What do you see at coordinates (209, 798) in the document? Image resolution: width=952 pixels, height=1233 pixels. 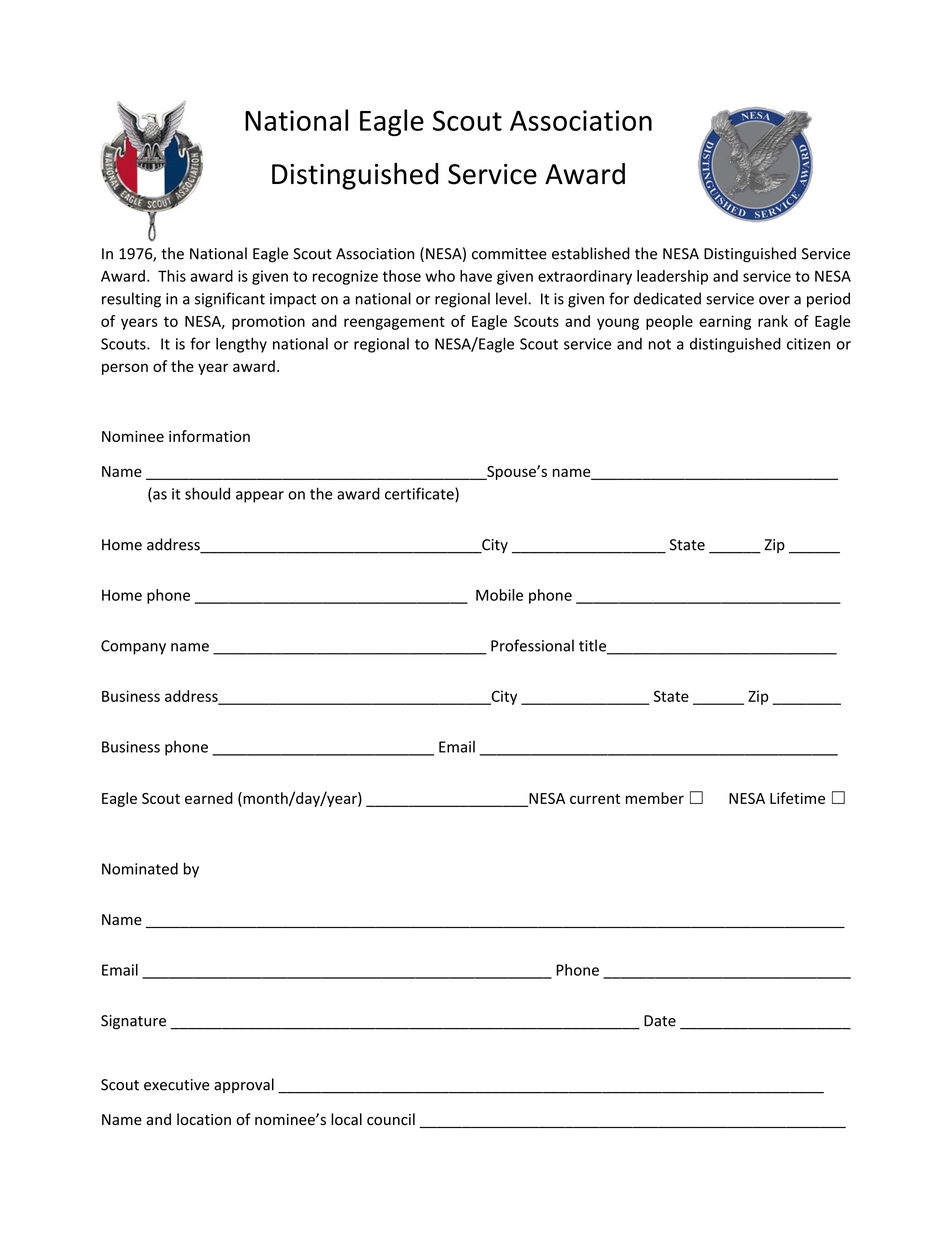 I see `earned` at bounding box center [209, 798].
